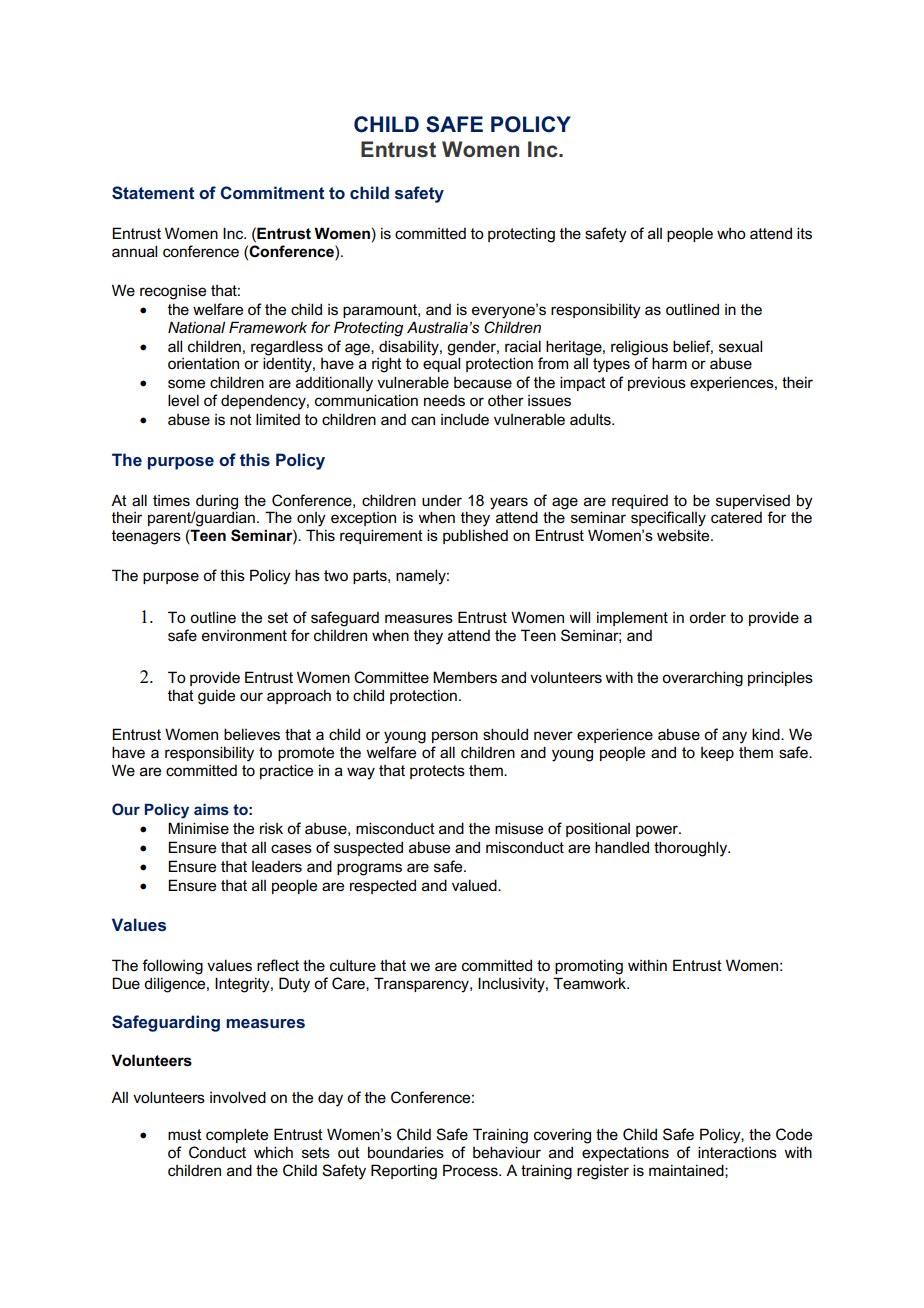 This image has width=924, height=1308. Describe the element at coordinates (244, 636) in the image. I see `environment` at that location.
